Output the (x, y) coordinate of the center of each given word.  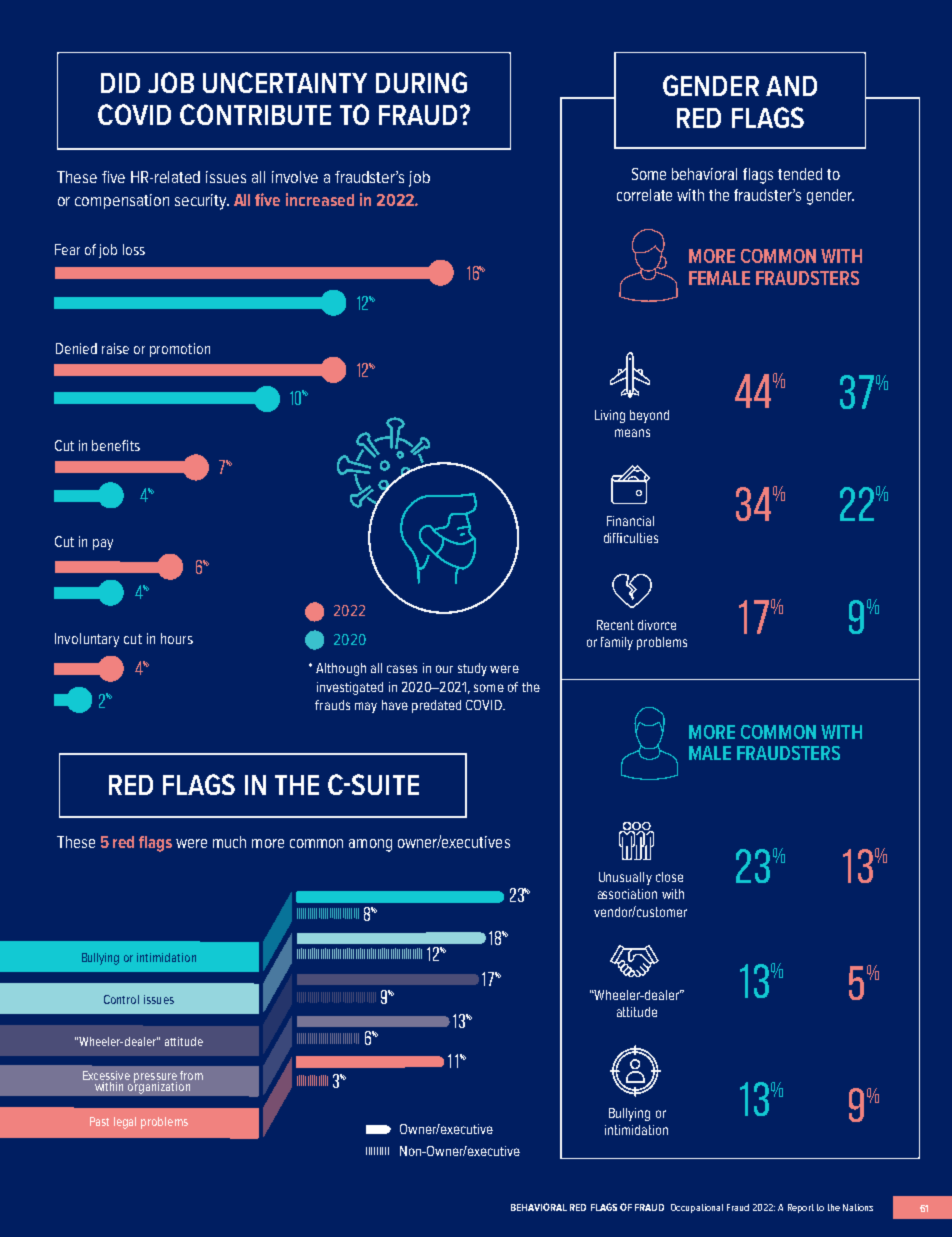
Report (801, 1208)
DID (120, 83)
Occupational (697, 1208)
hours (177, 638)
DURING (421, 82)
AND (791, 86)
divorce (657, 625)
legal (125, 1123)
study (472, 669)
